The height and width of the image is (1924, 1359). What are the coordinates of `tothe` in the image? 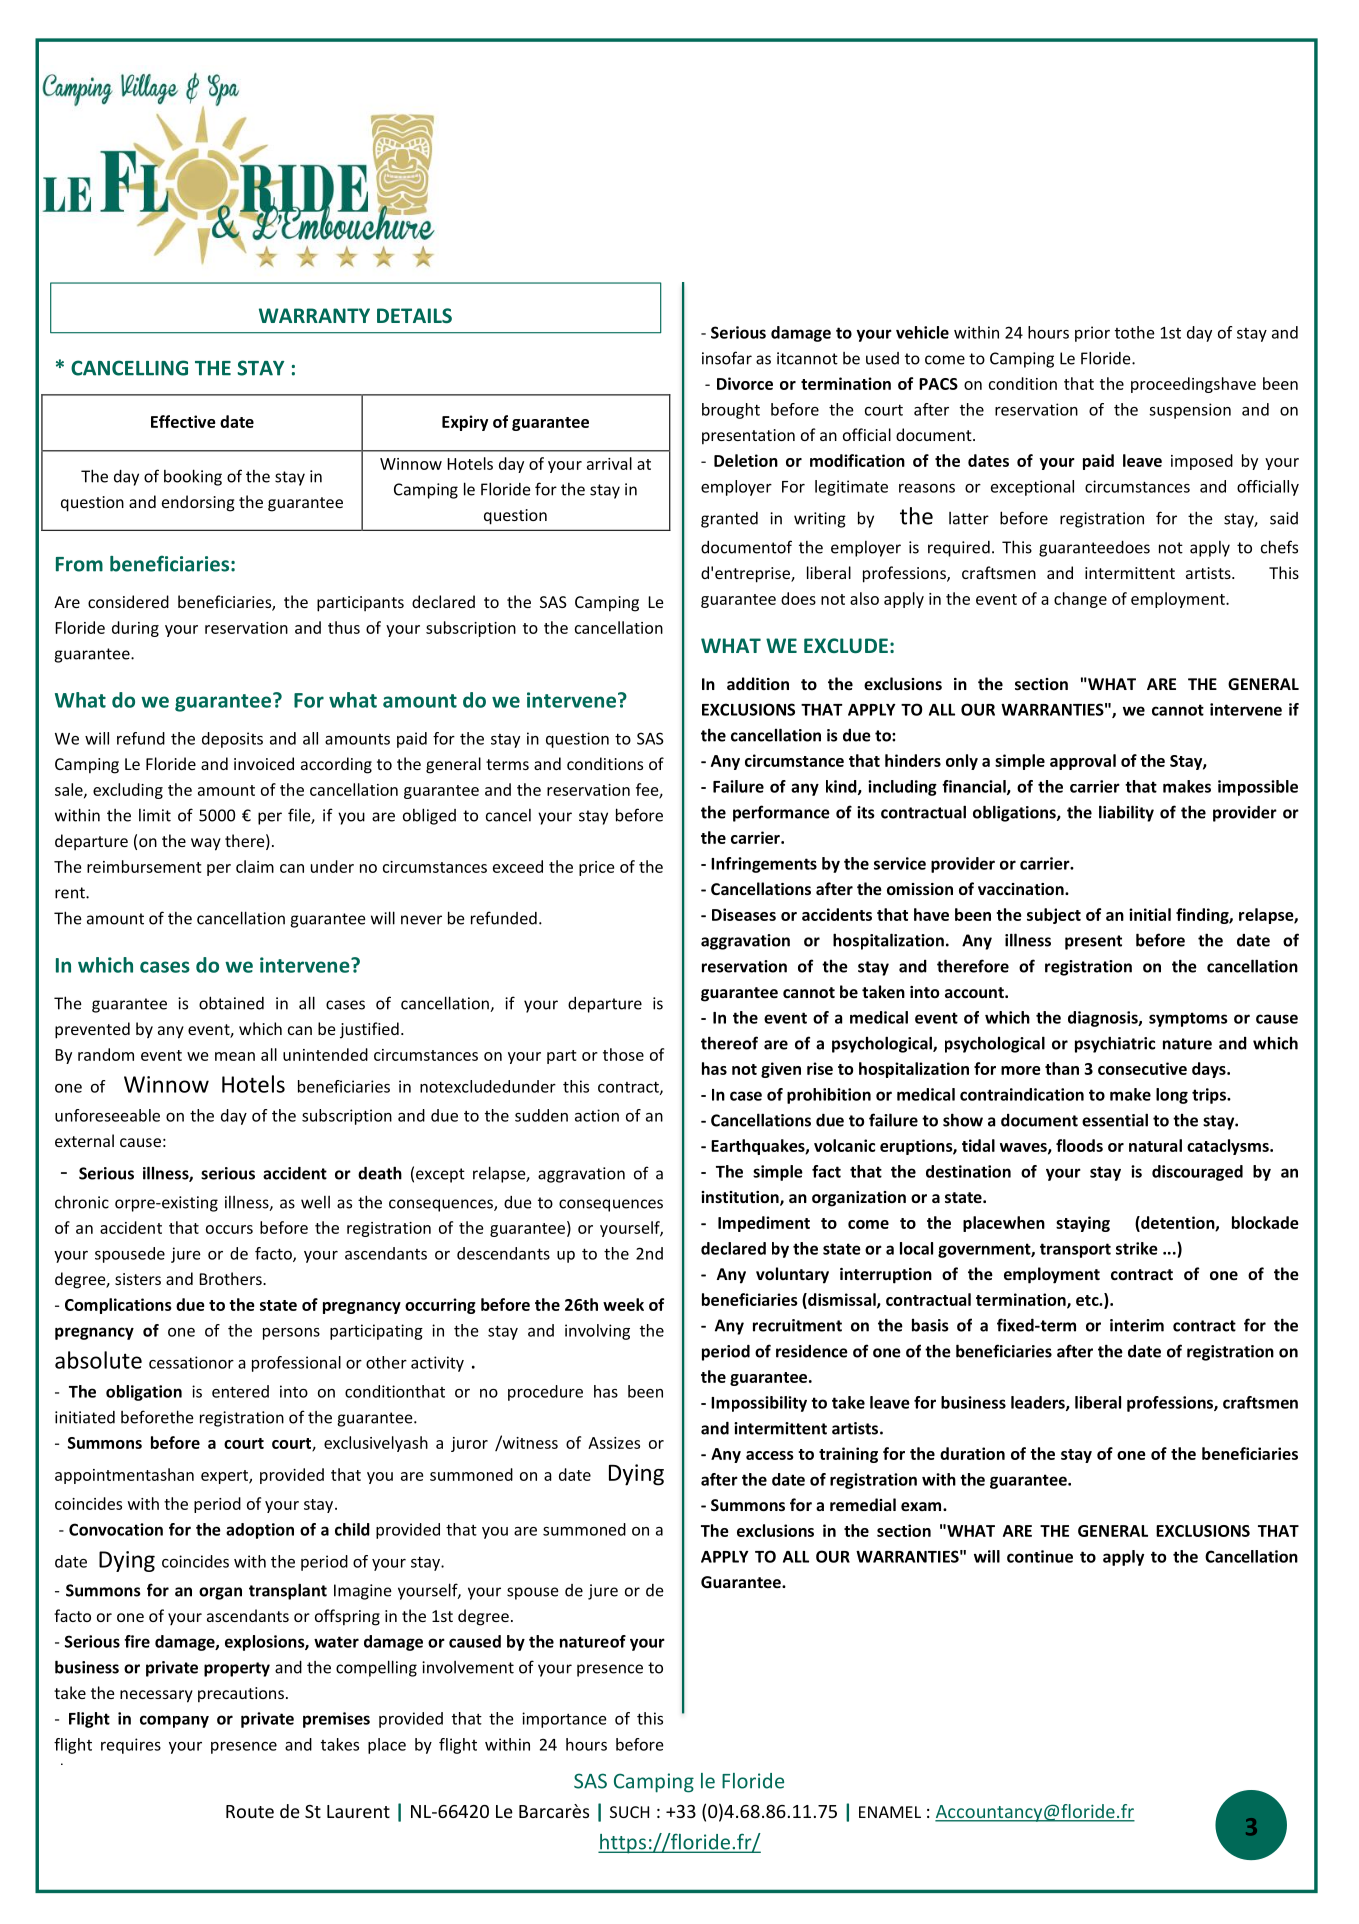 It's located at (1135, 332).
